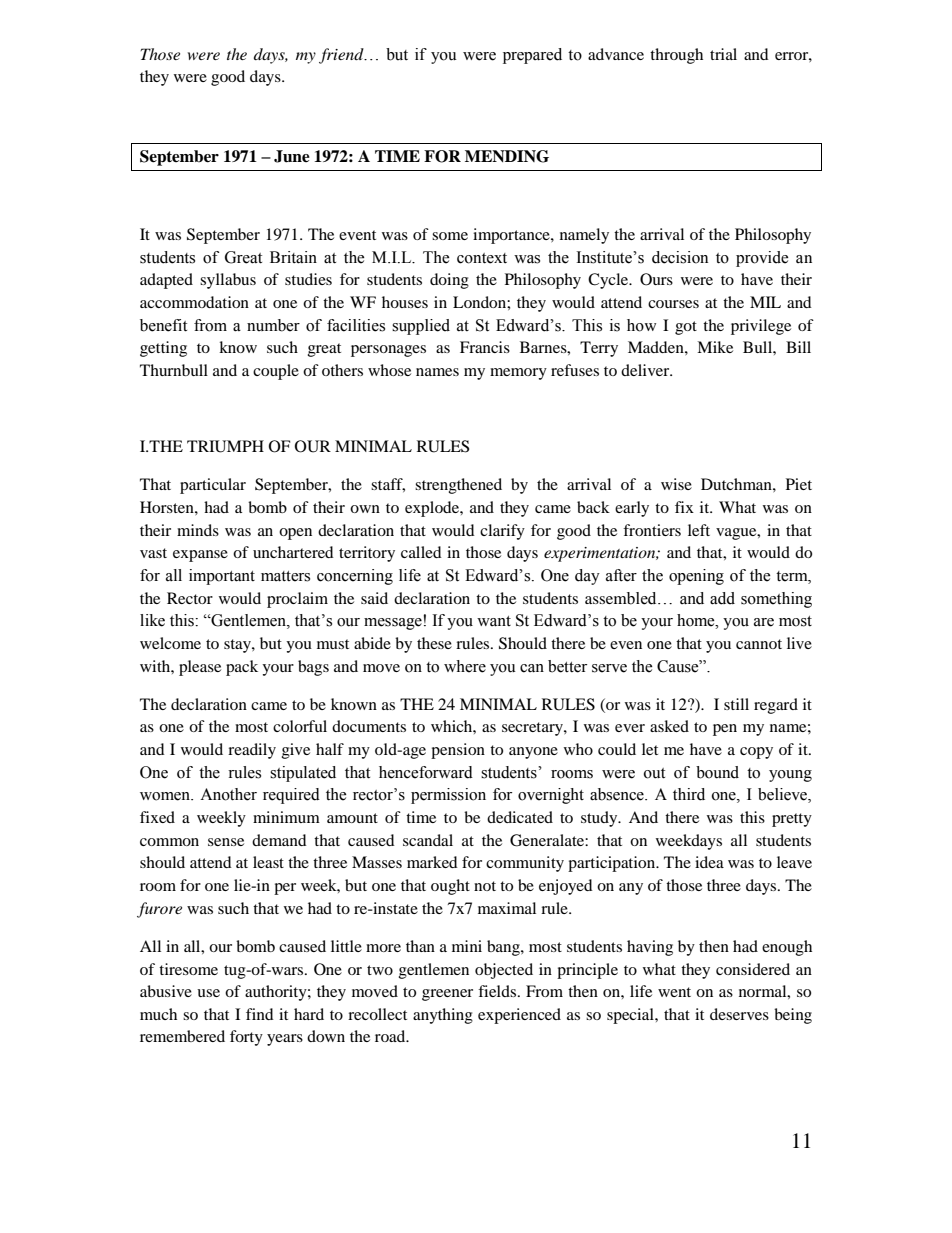  I want to click on clarify, so click(502, 532).
